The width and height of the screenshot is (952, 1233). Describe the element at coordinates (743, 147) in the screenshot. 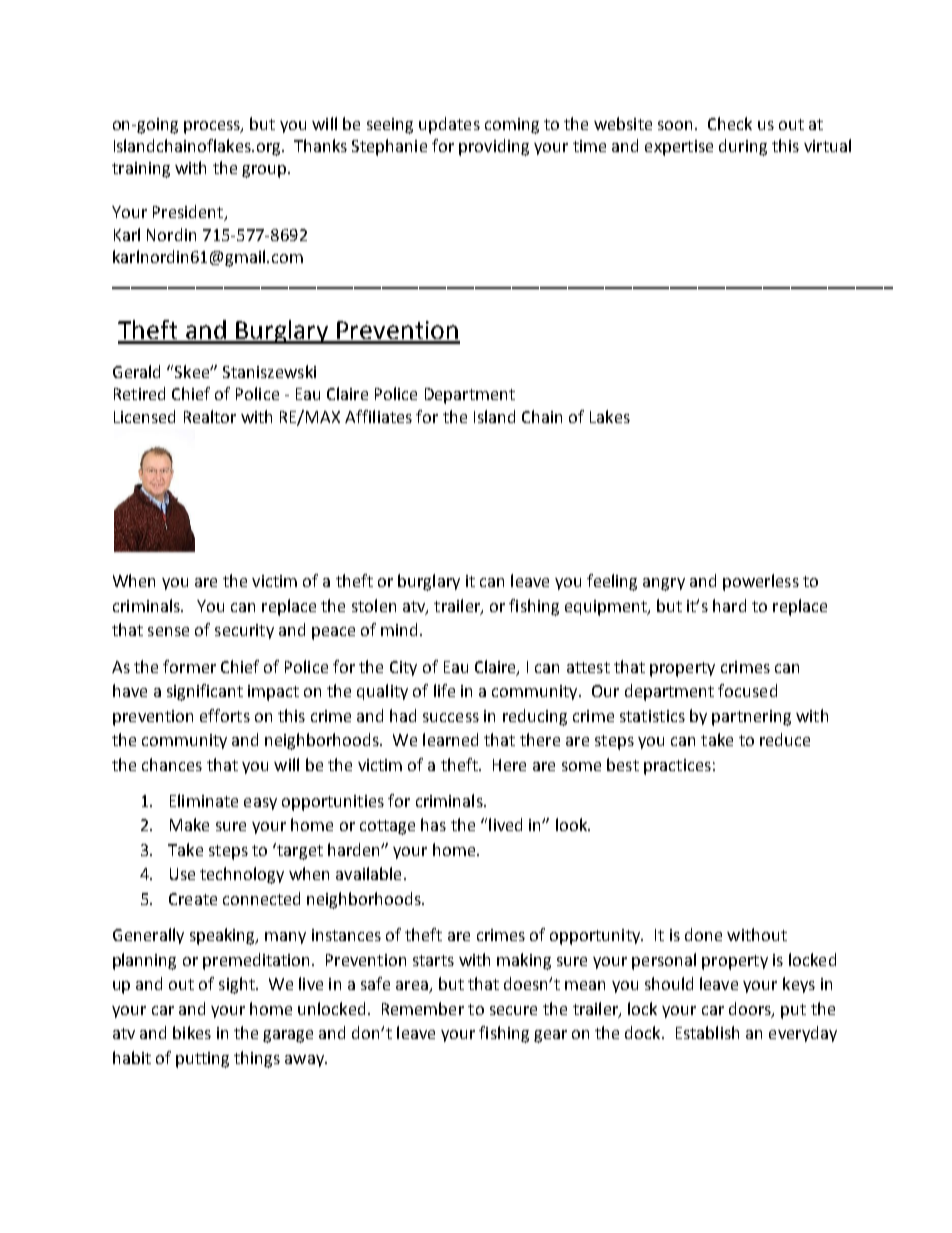

I see `during` at that location.
